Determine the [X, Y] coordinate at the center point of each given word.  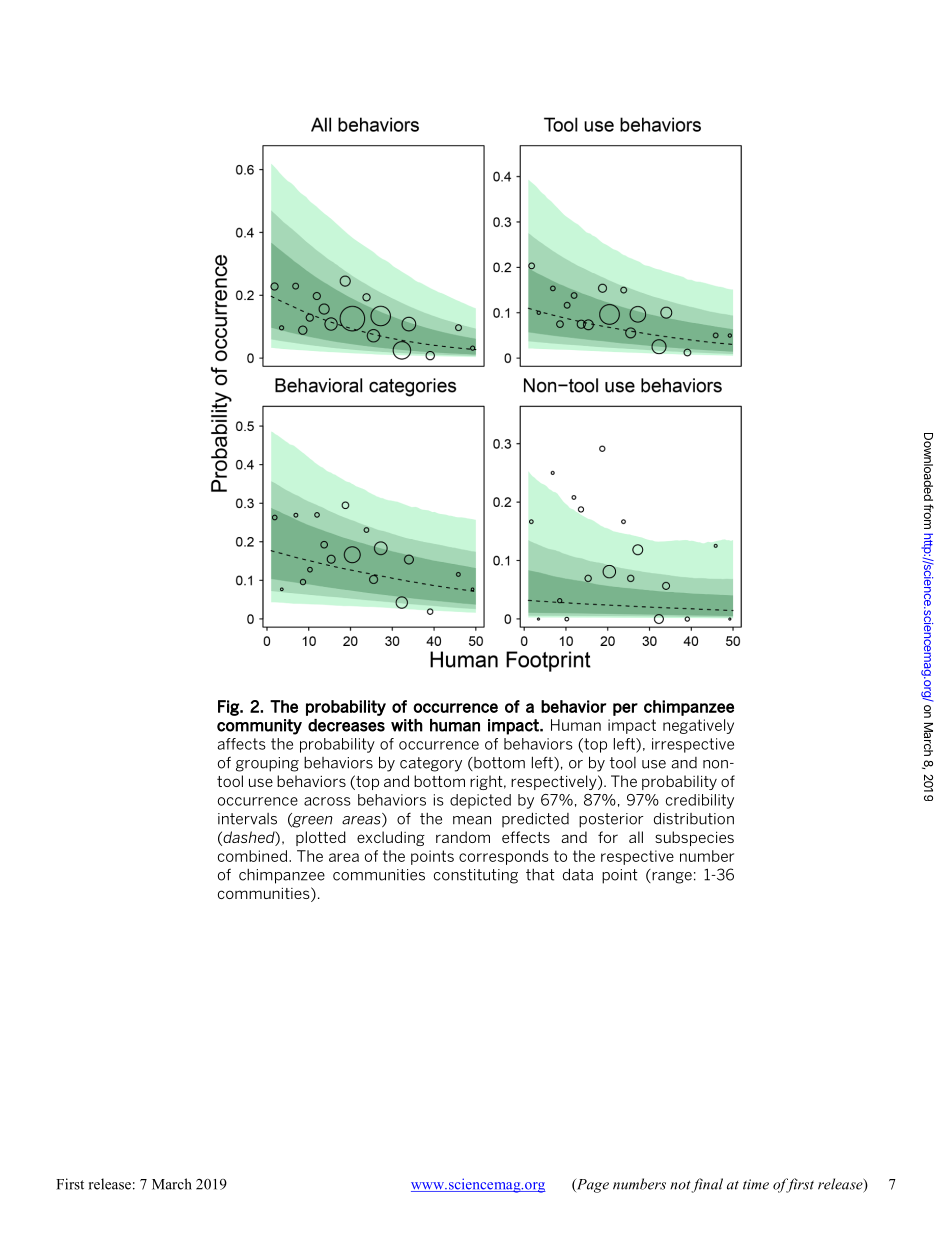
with [407, 725]
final [707, 1185]
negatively [698, 726]
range [671, 878]
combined [254, 856]
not [681, 1186]
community [259, 727]
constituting [476, 876]
